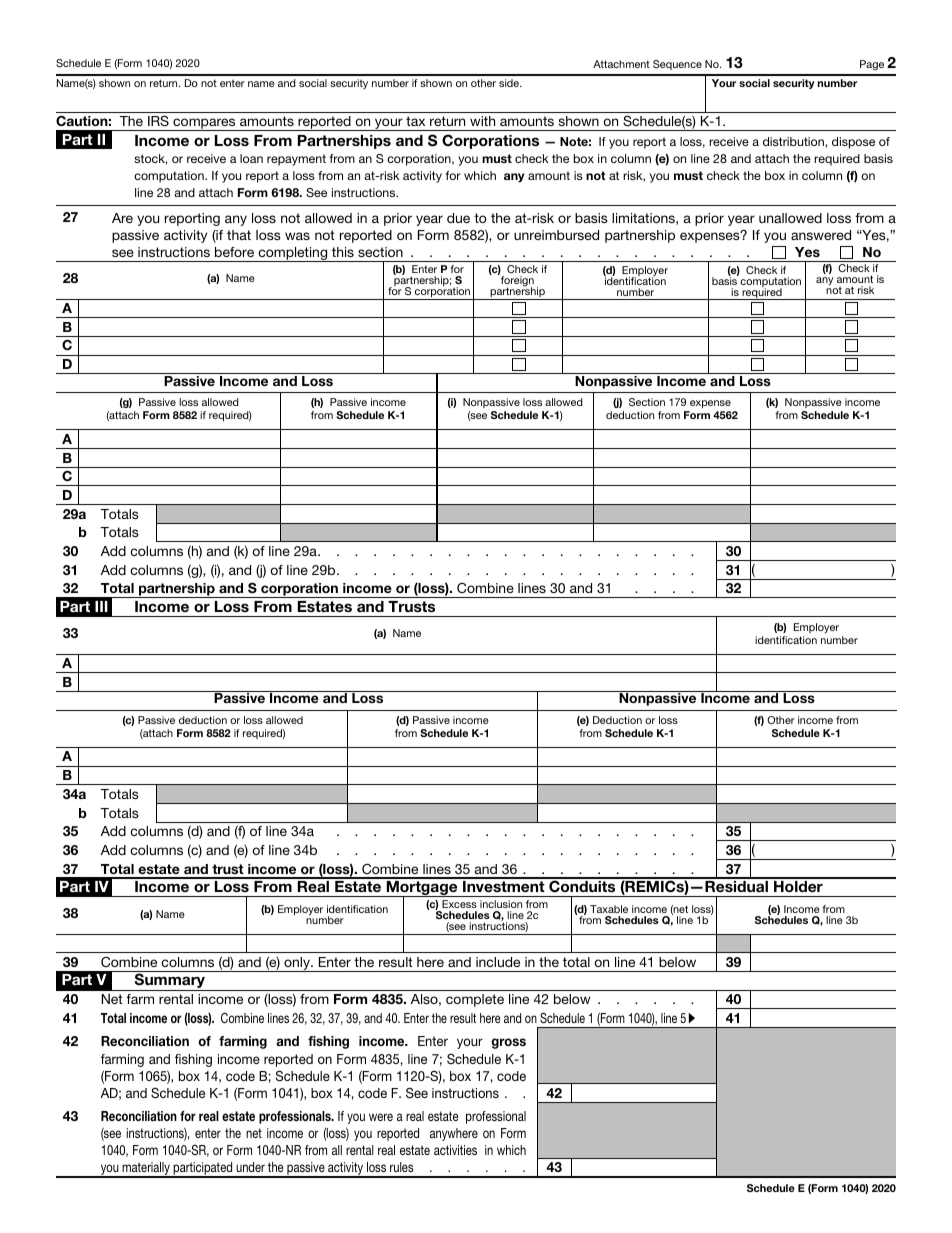 The height and width of the page is (1233, 952). Describe the element at coordinates (794, 141) in the page. I see `distribution` at that location.
